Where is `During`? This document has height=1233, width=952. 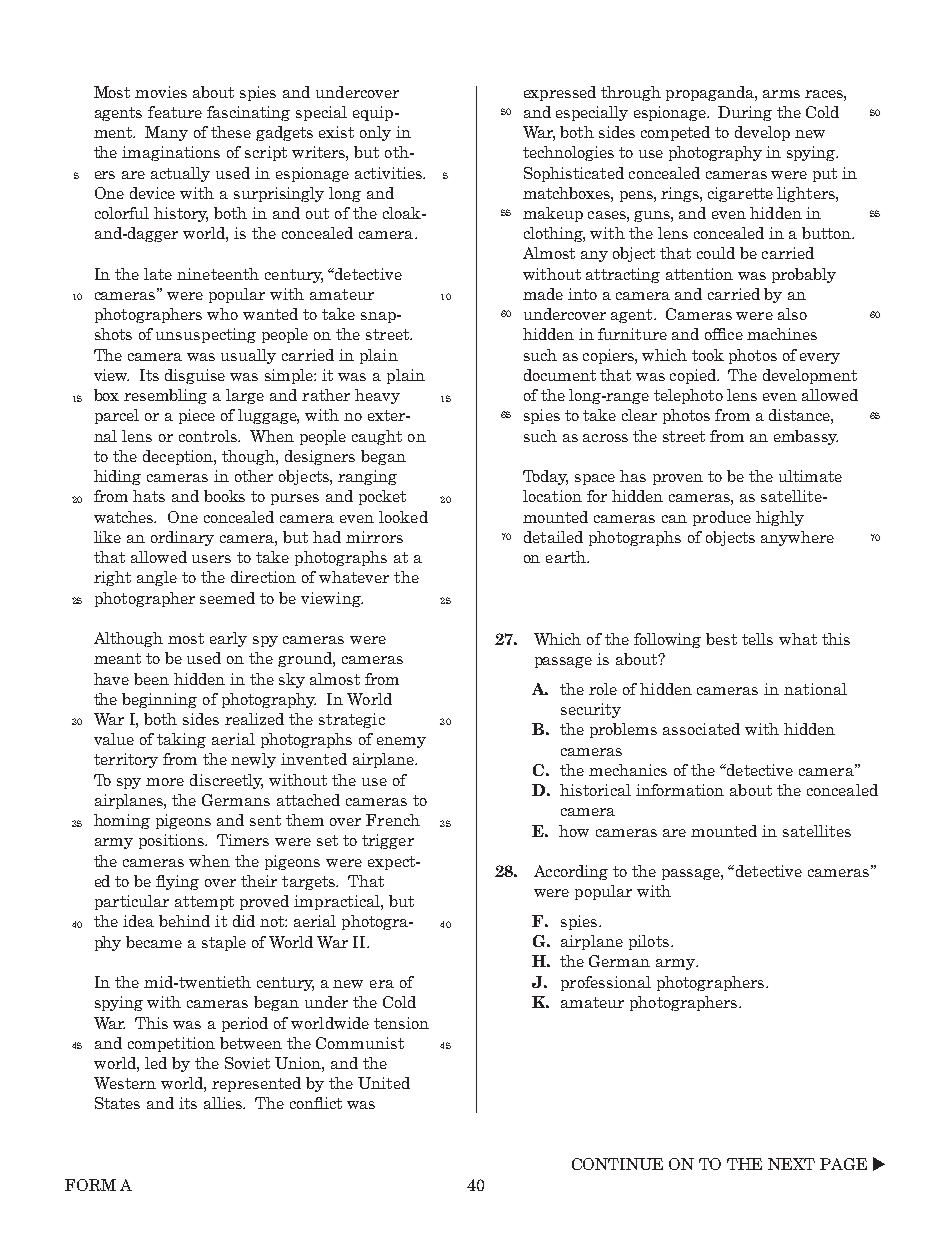
During is located at coordinates (745, 113).
